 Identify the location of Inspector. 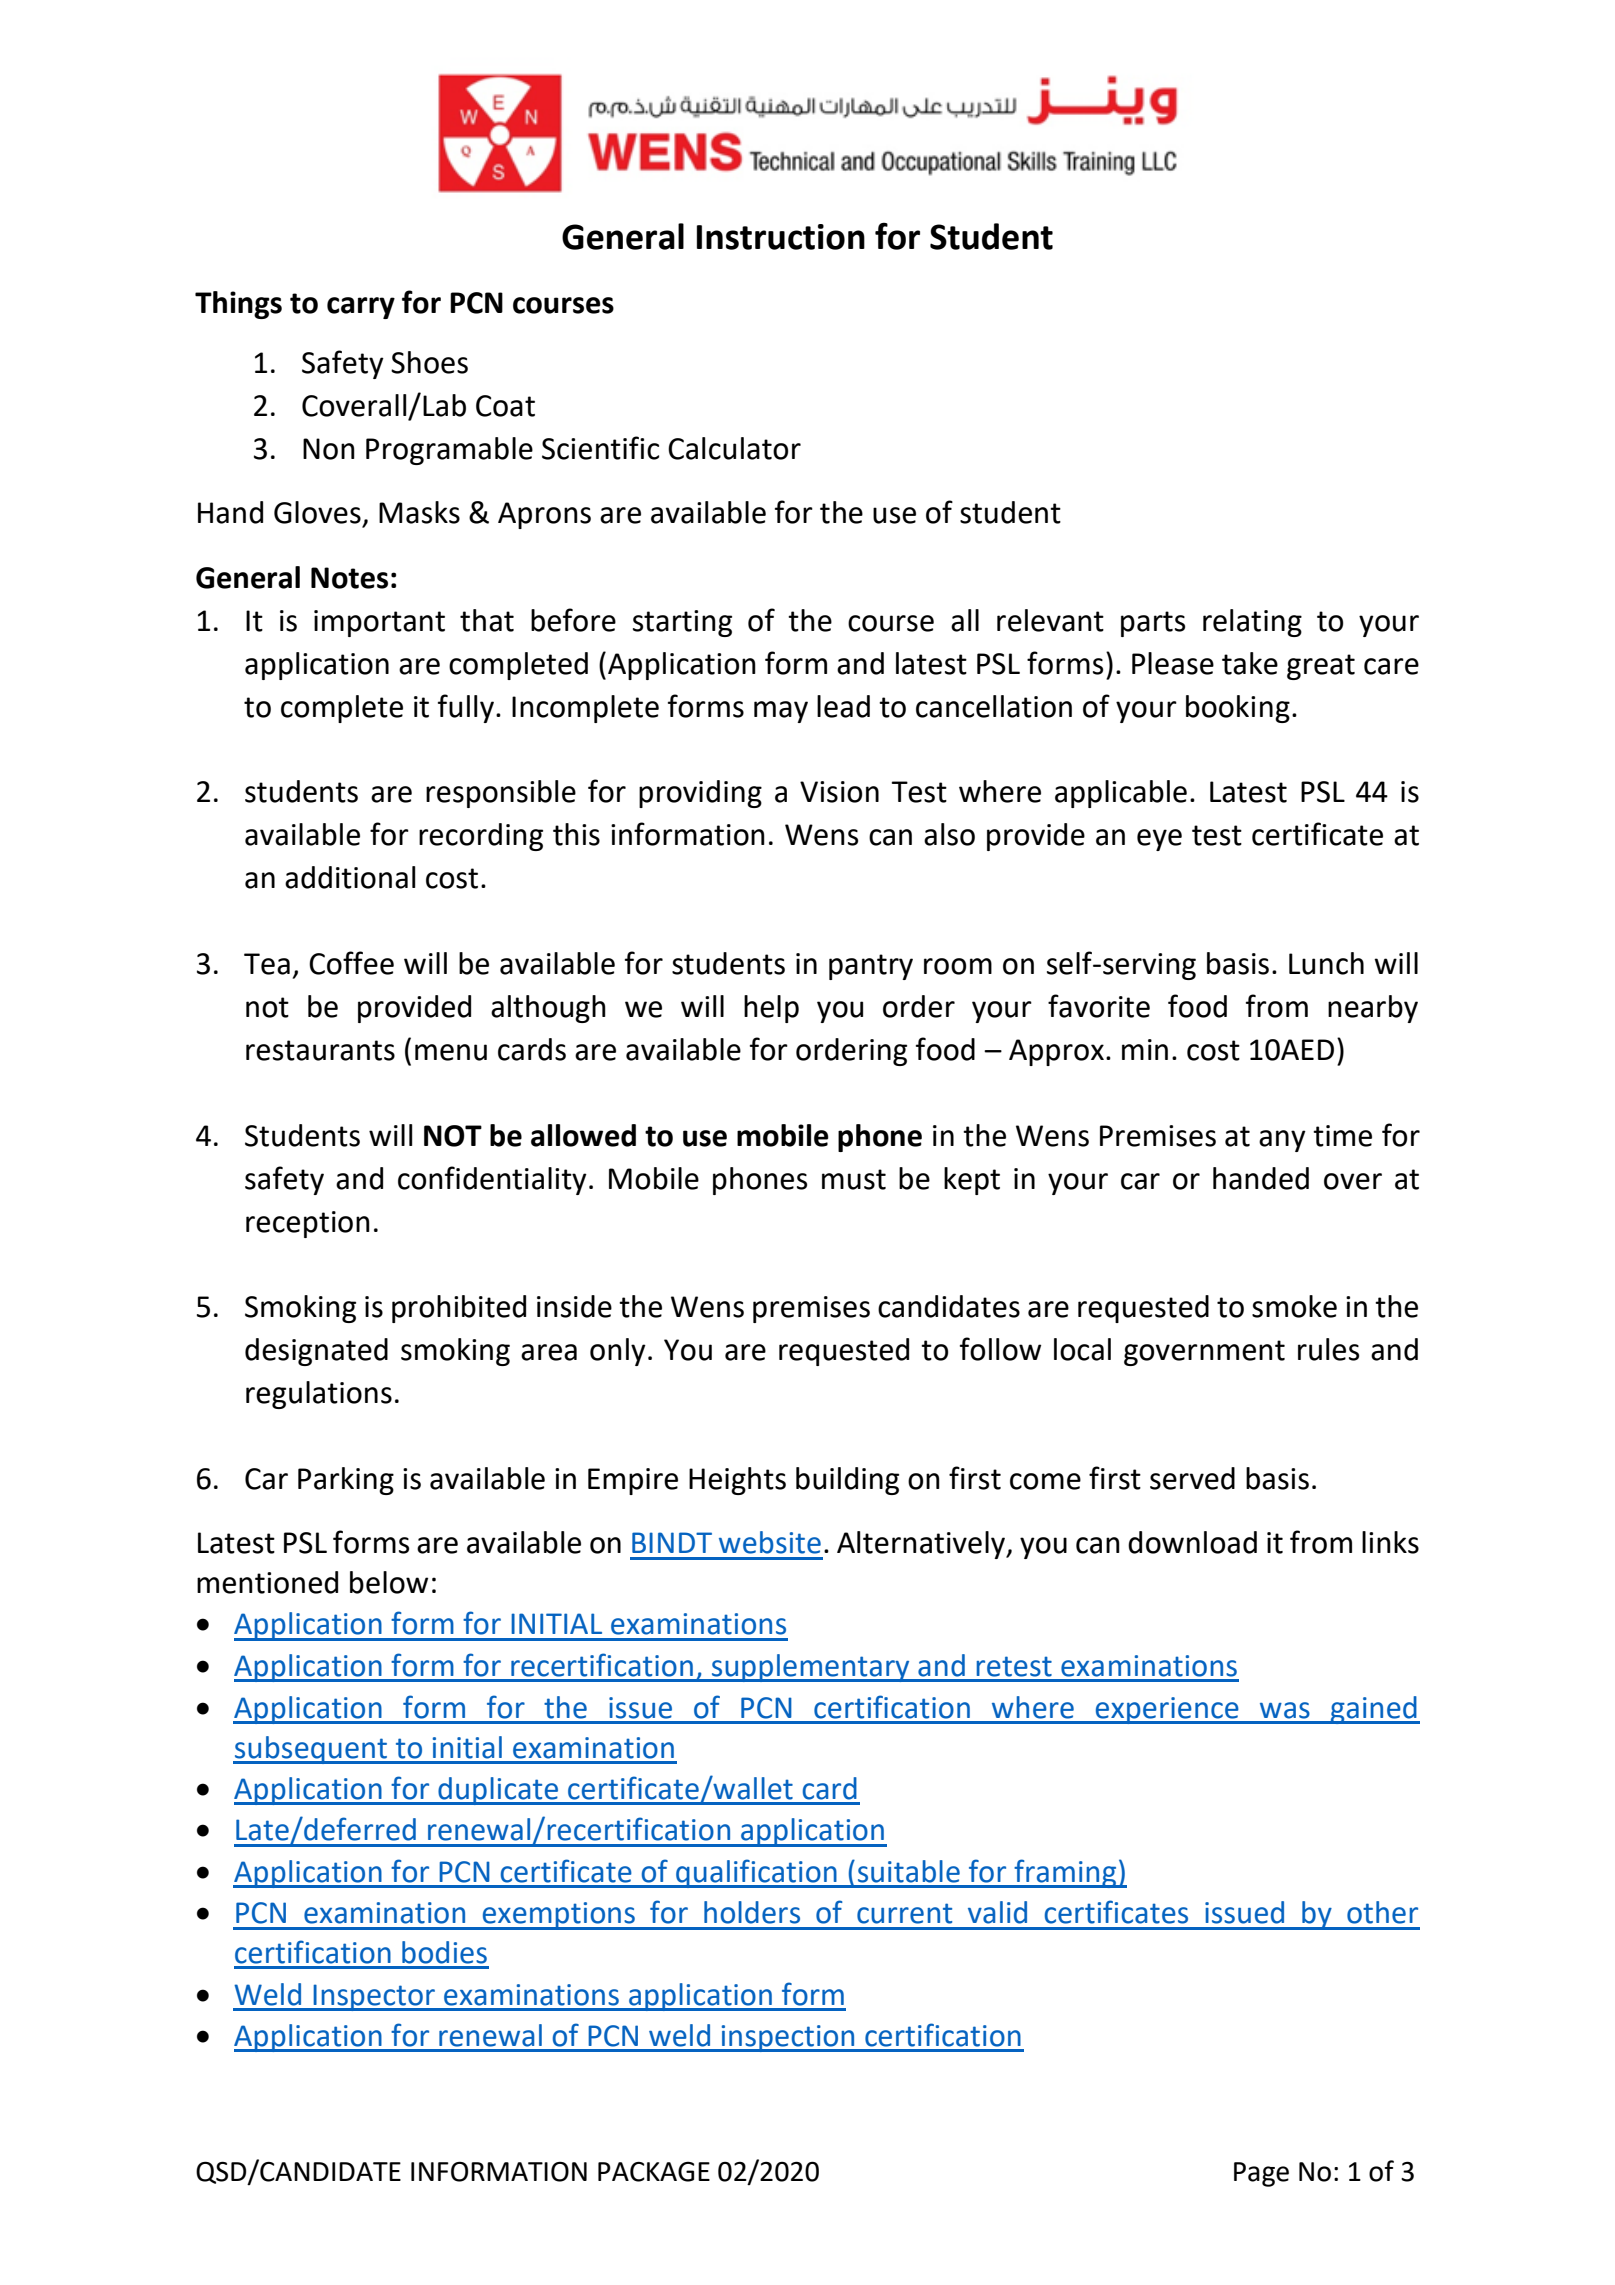
(374, 1997).
